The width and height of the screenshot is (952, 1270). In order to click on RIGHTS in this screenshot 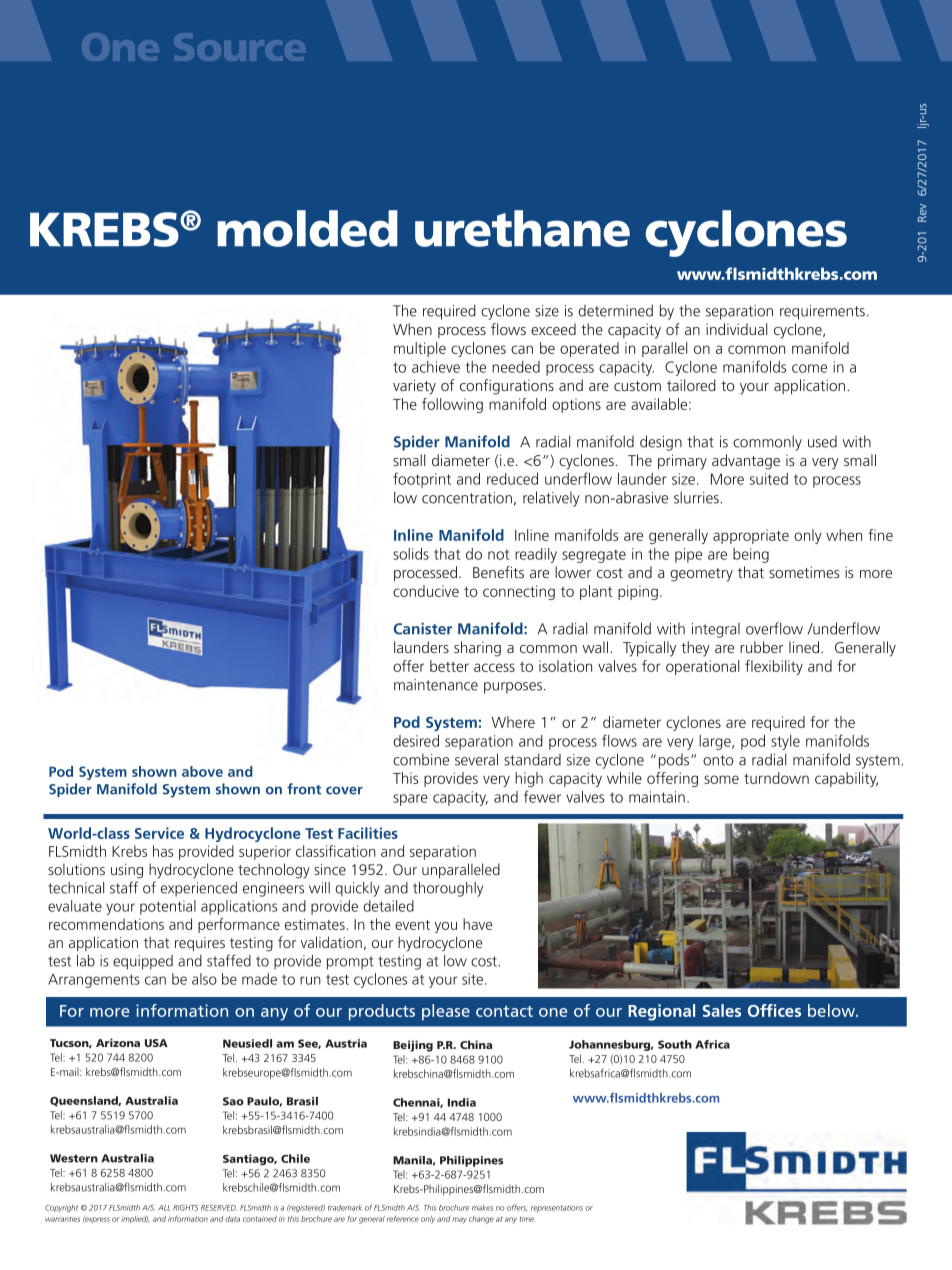, I will do `click(186, 1208)`.
